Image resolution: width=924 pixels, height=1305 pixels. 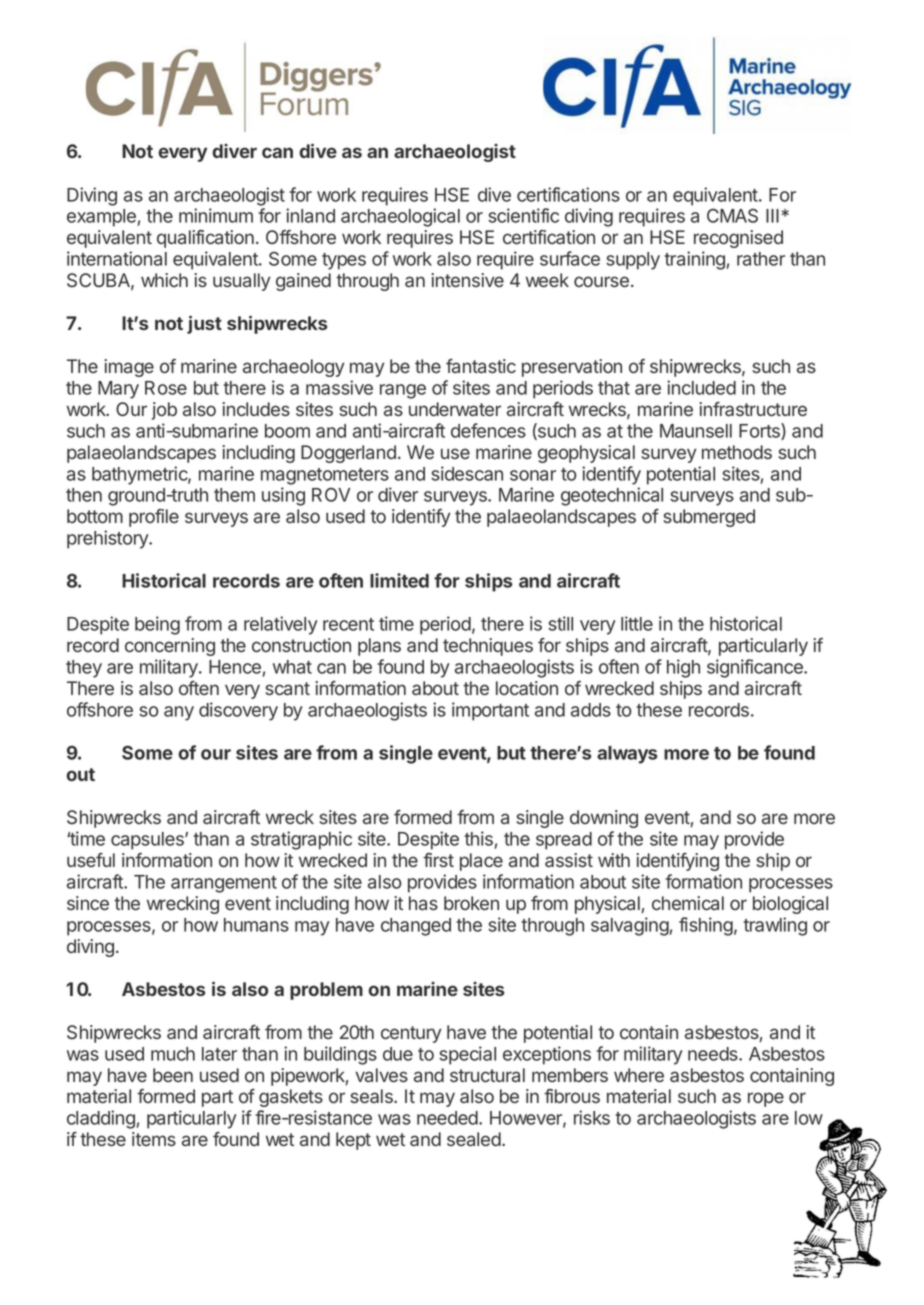 What do you see at coordinates (488, 647) in the screenshot?
I see `techniques` at bounding box center [488, 647].
